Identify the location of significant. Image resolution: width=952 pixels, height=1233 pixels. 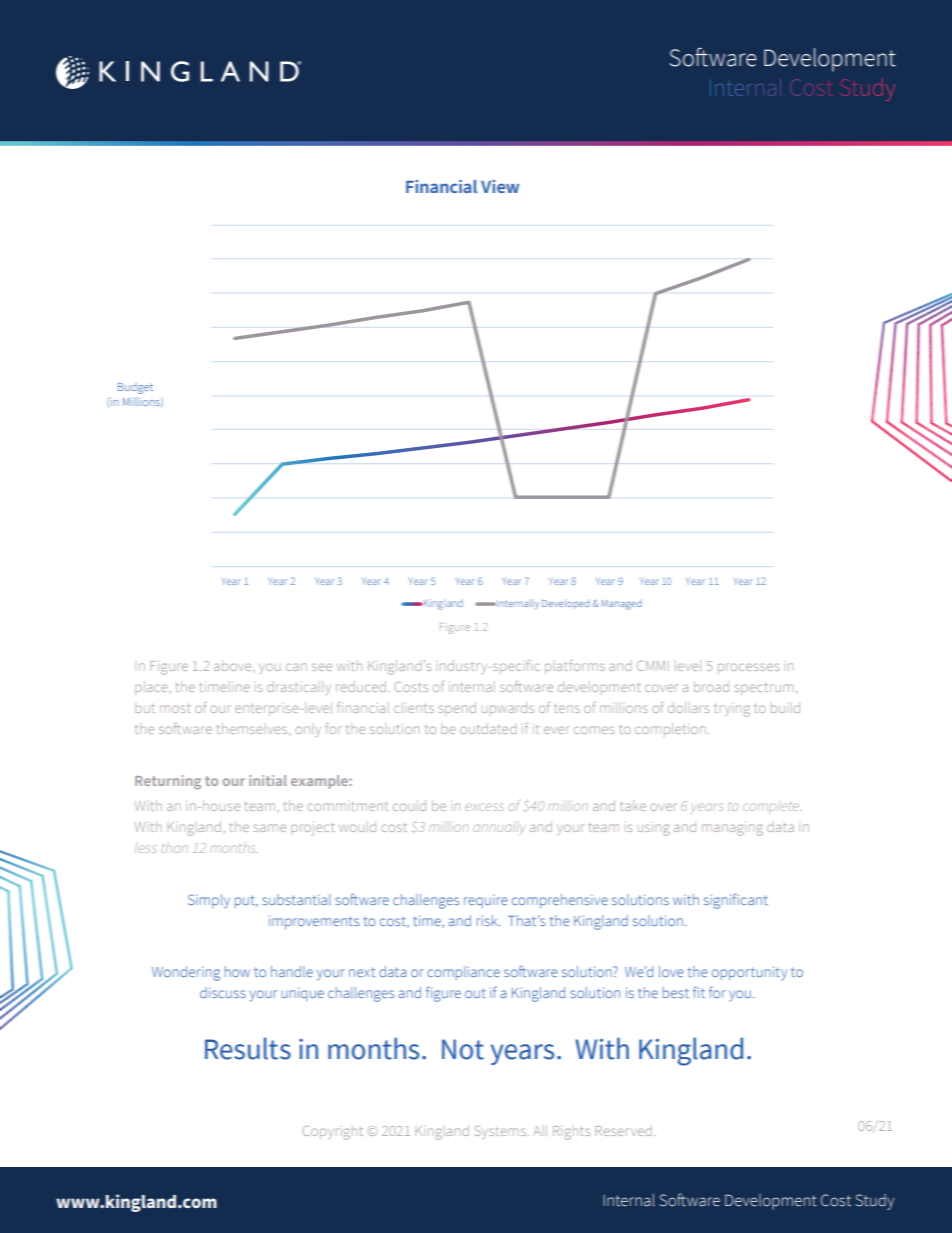
(736, 901).
